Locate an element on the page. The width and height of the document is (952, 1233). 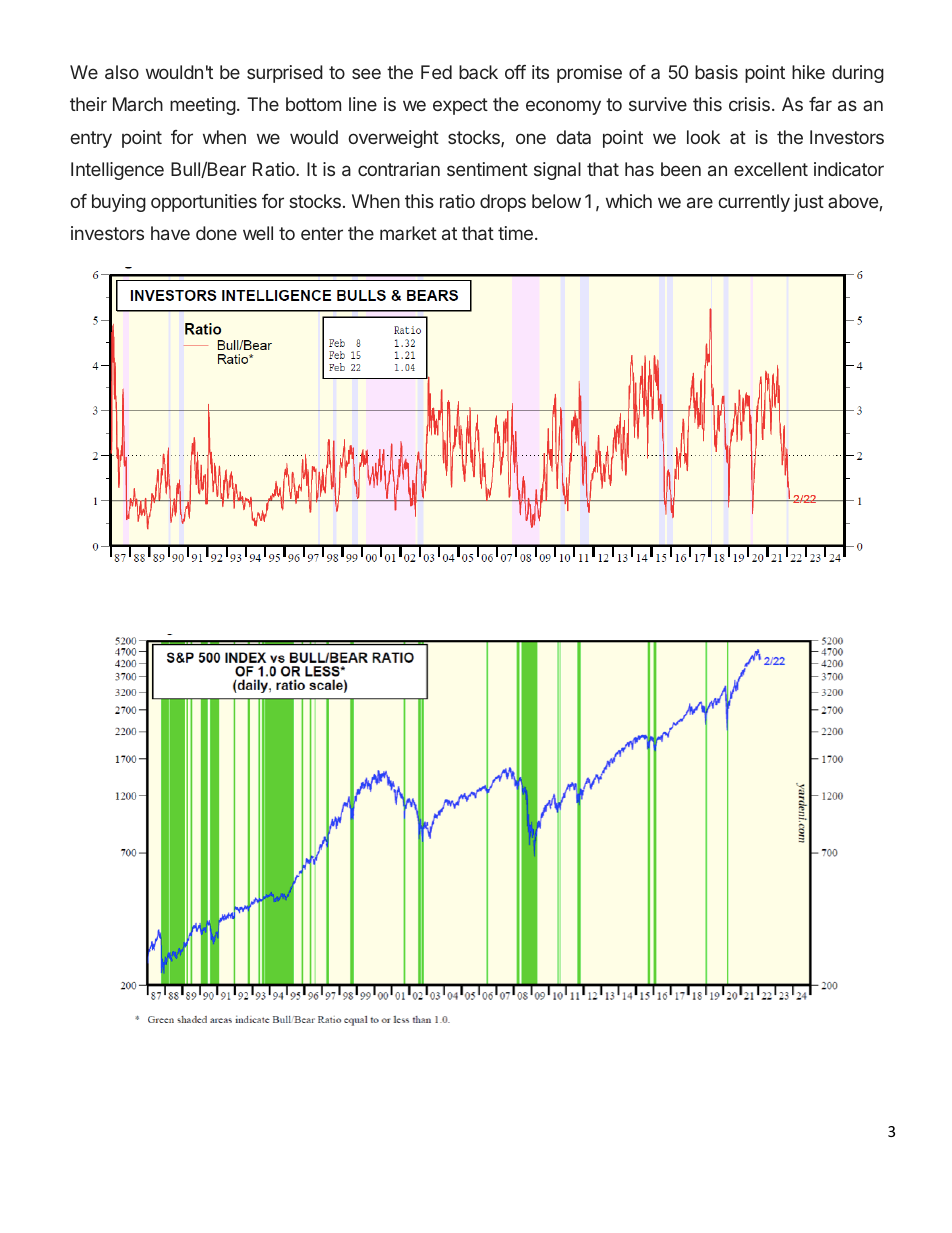
market is located at coordinates (408, 233).
